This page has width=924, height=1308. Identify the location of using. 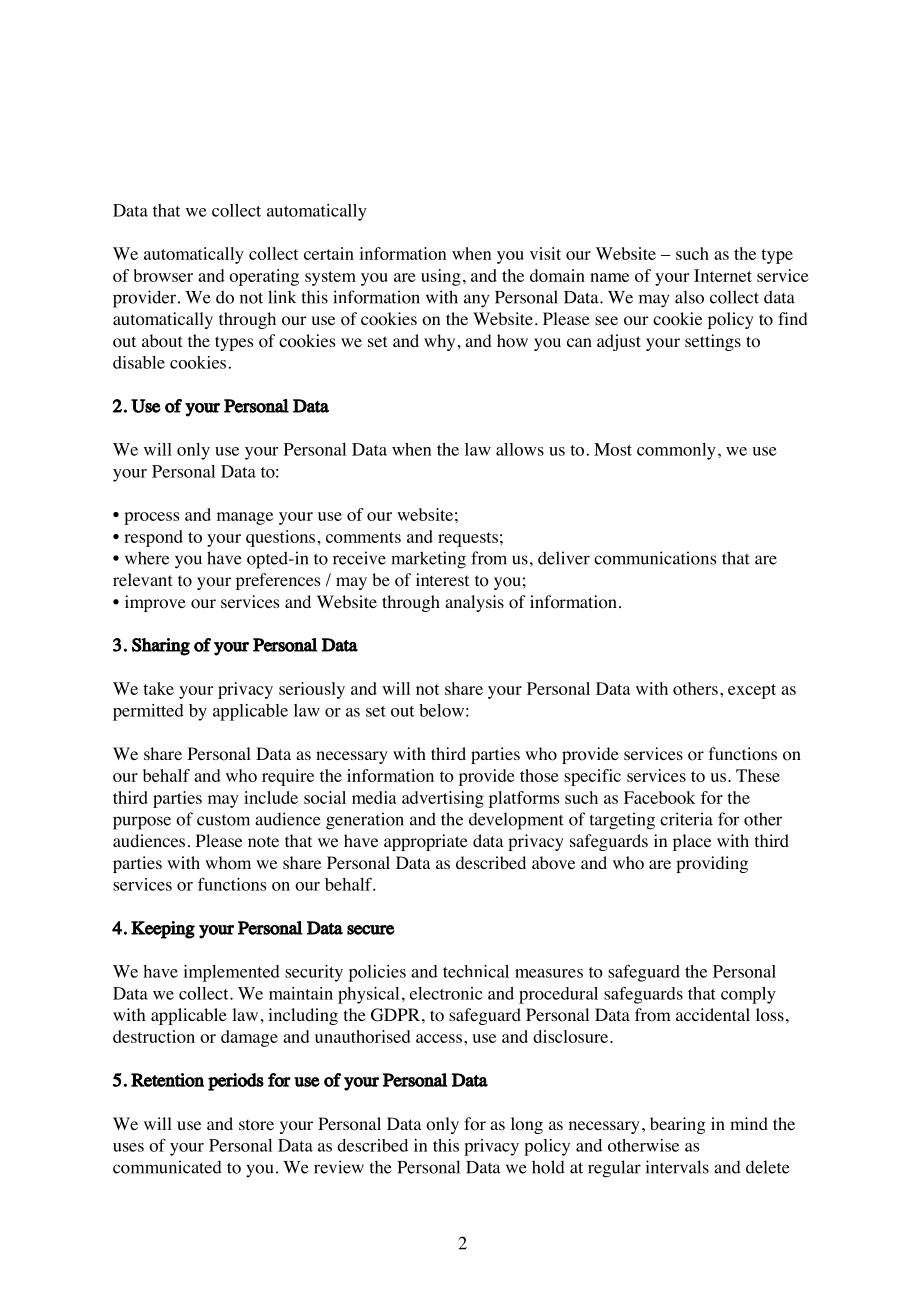
(441, 277).
